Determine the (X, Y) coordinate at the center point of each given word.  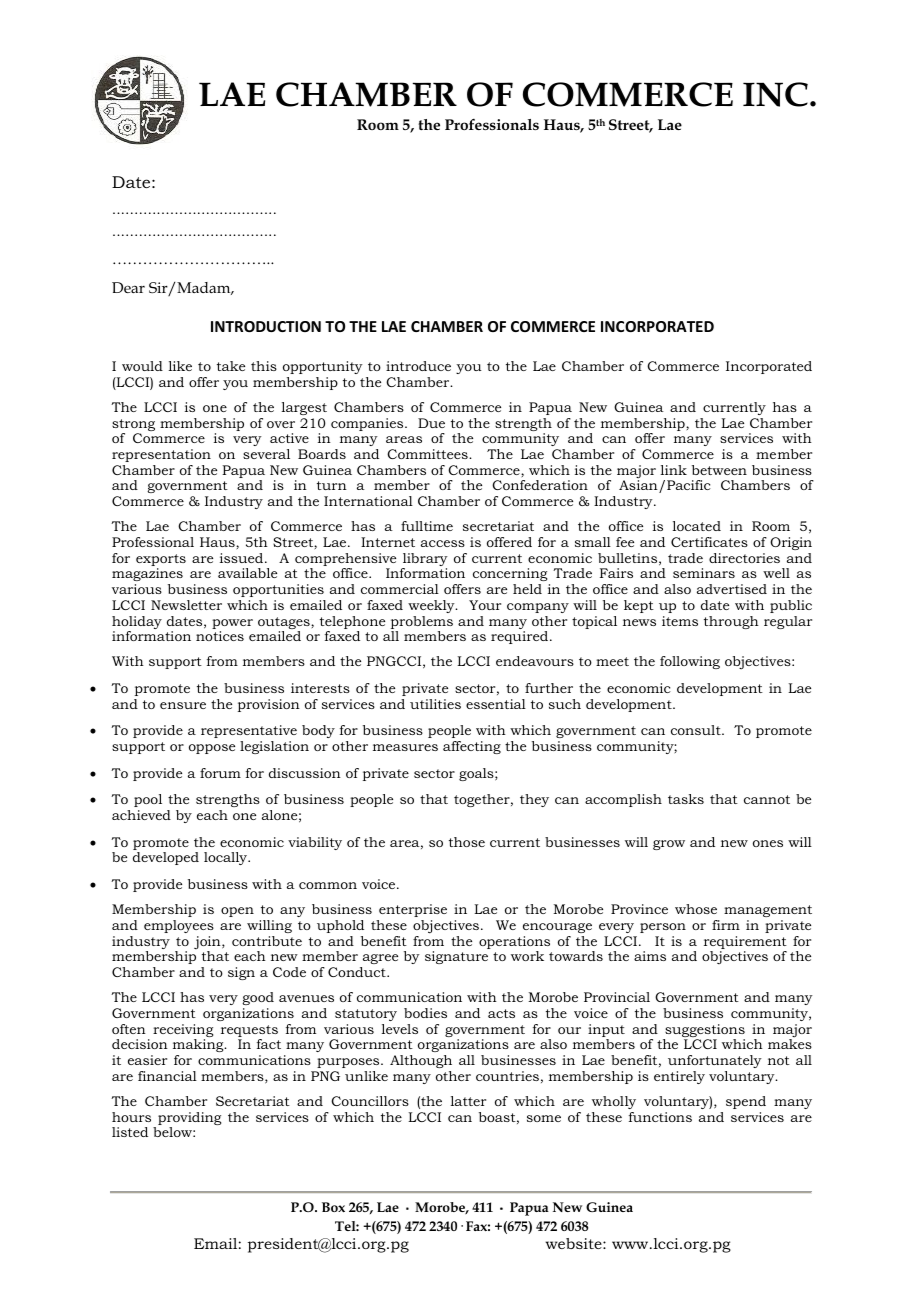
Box (333, 1207)
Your (485, 605)
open (237, 912)
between (719, 470)
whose (696, 909)
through (731, 622)
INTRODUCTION (266, 326)
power (232, 625)
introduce (418, 366)
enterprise (413, 910)
